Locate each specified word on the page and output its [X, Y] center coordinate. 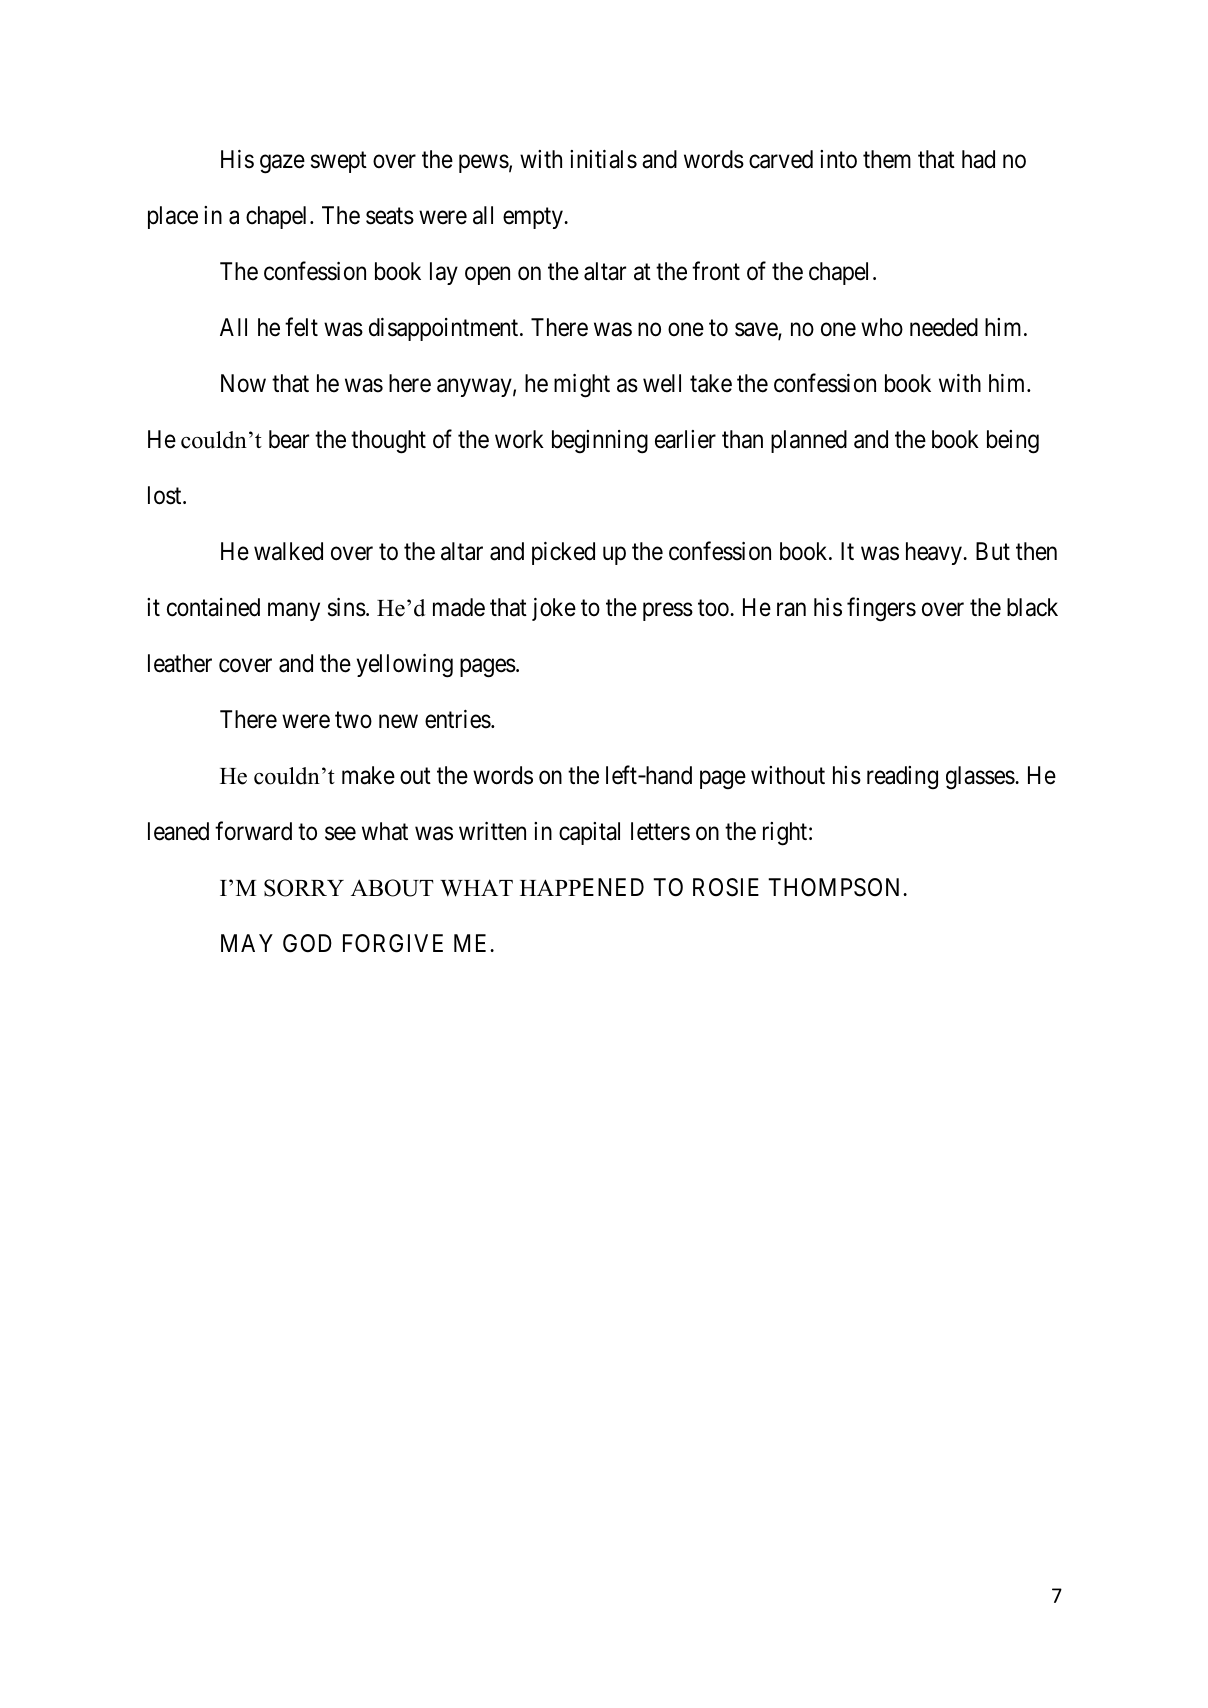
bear [289, 439]
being [1013, 442]
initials [603, 159]
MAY [247, 943]
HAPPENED [582, 887]
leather [180, 663]
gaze [282, 164]
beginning [600, 442]
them [887, 159]
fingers [881, 609]
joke [554, 609]
